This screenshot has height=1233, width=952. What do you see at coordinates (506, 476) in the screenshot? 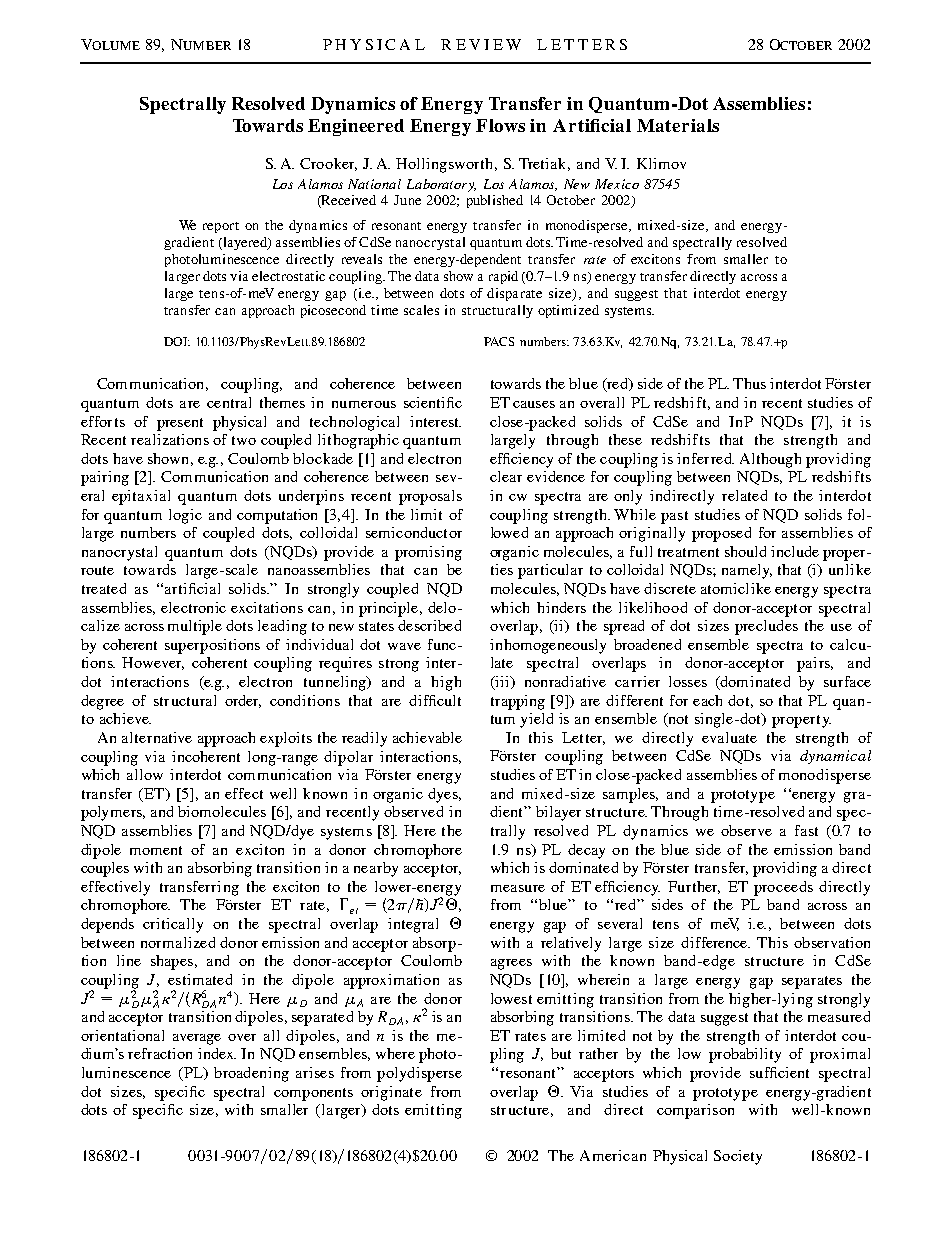
I see `clear` at bounding box center [506, 476].
